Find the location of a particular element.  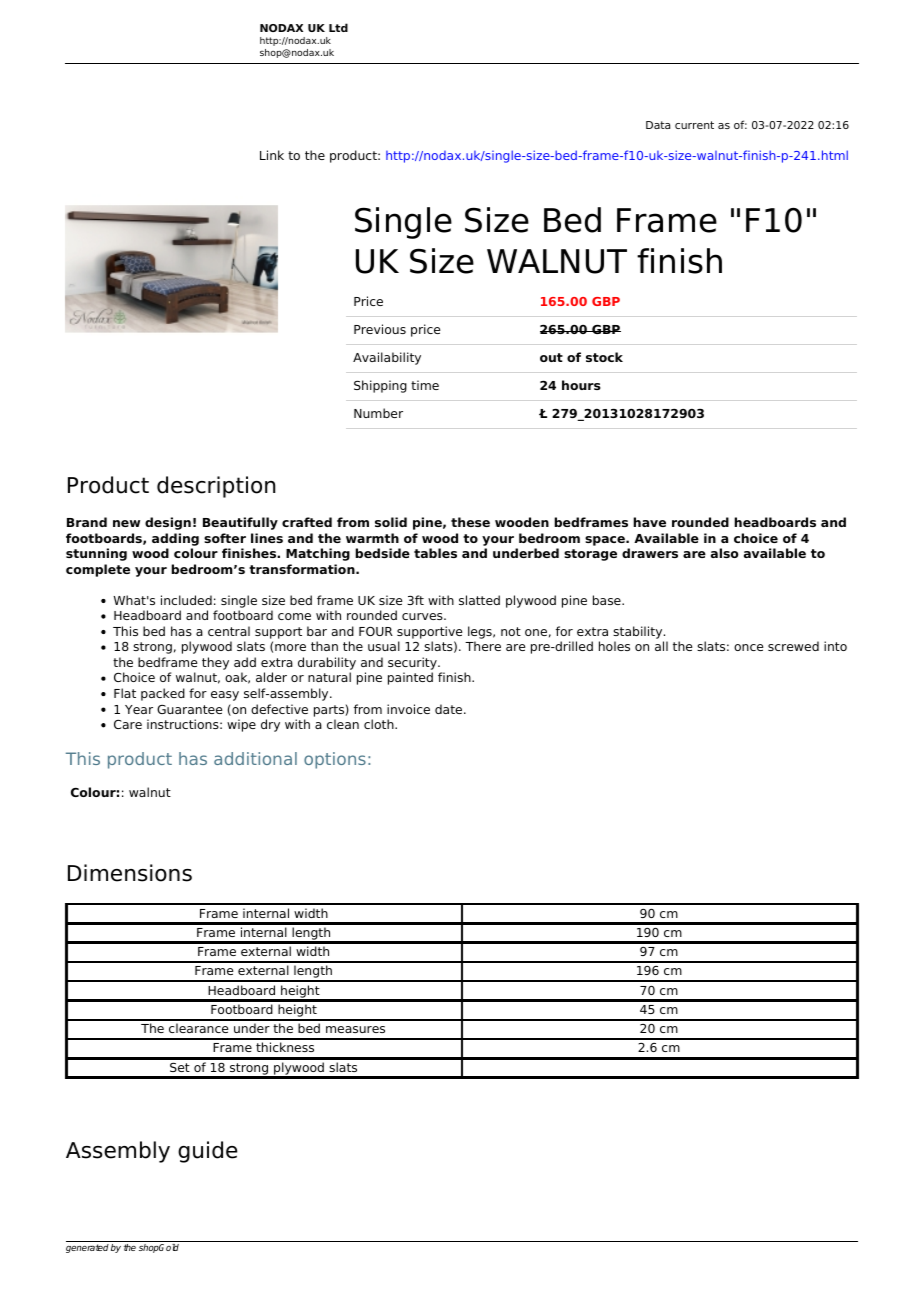

guide is located at coordinates (207, 1152).
